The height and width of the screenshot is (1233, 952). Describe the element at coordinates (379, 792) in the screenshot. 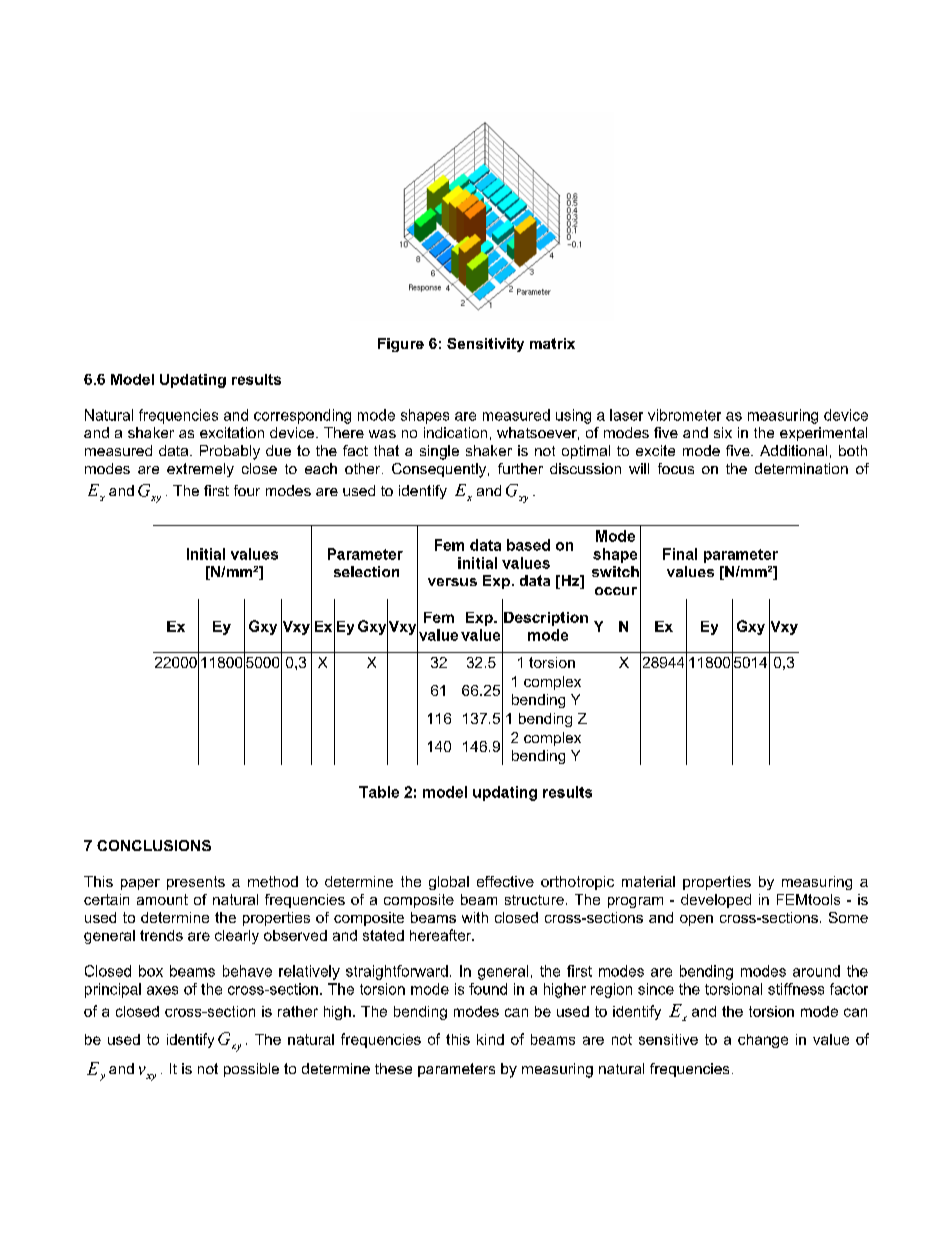

I see `Table` at that location.
